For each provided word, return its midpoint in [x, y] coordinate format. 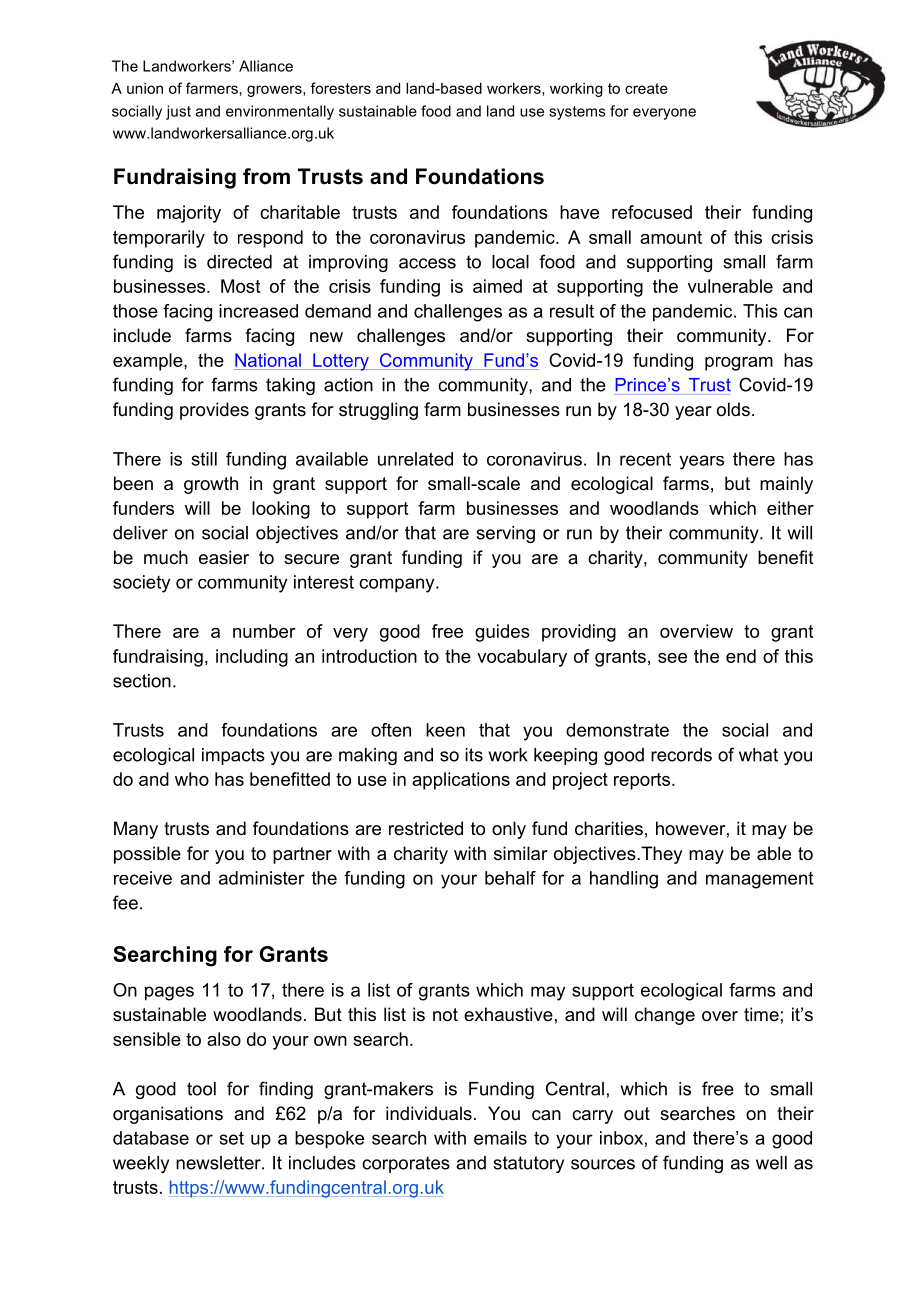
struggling [378, 411]
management [759, 880]
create [646, 88]
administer [262, 878]
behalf [510, 878]
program [739, 364]
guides [502, 633]
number [264, 631]
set [232, 1138]
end [741, 656]
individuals [429, 1113]
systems [577, 113]
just [178, 112]
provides [214, 411]
